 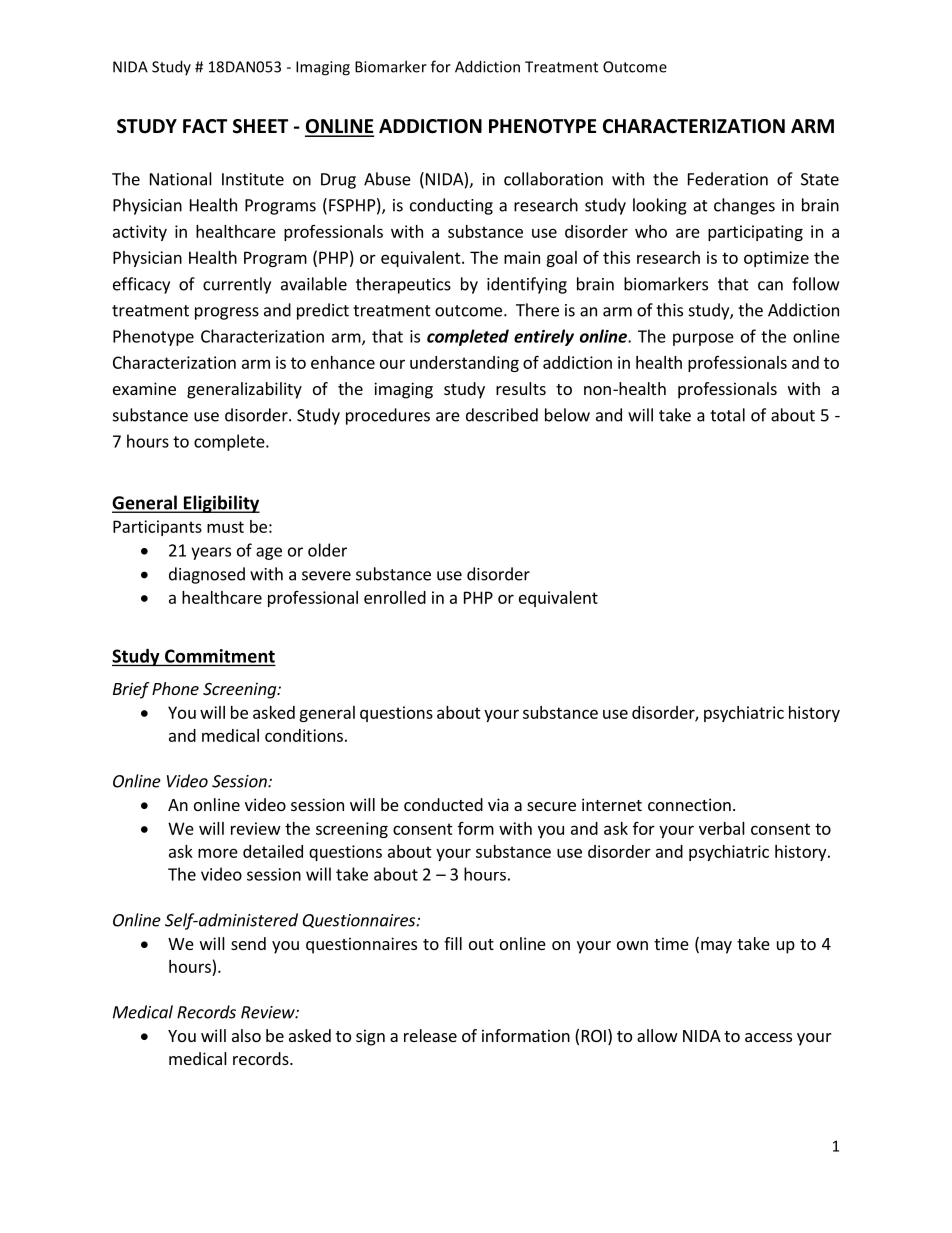 What do you see at coordinates (395, 597) in the screenshot?
I see `enrolled` at bounding box center [395, 597].
